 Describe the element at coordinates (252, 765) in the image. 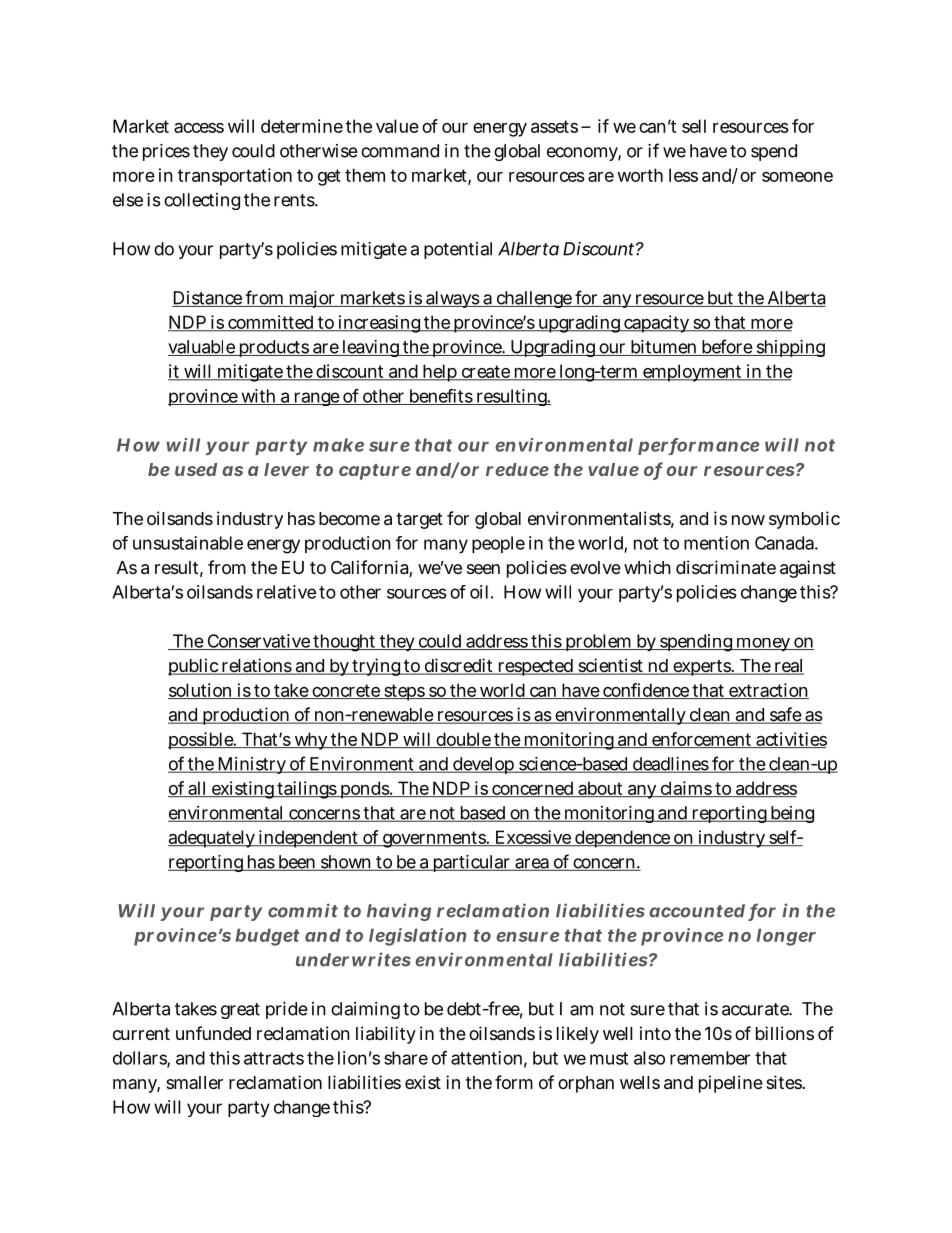

I see `Ministry` at that location.
